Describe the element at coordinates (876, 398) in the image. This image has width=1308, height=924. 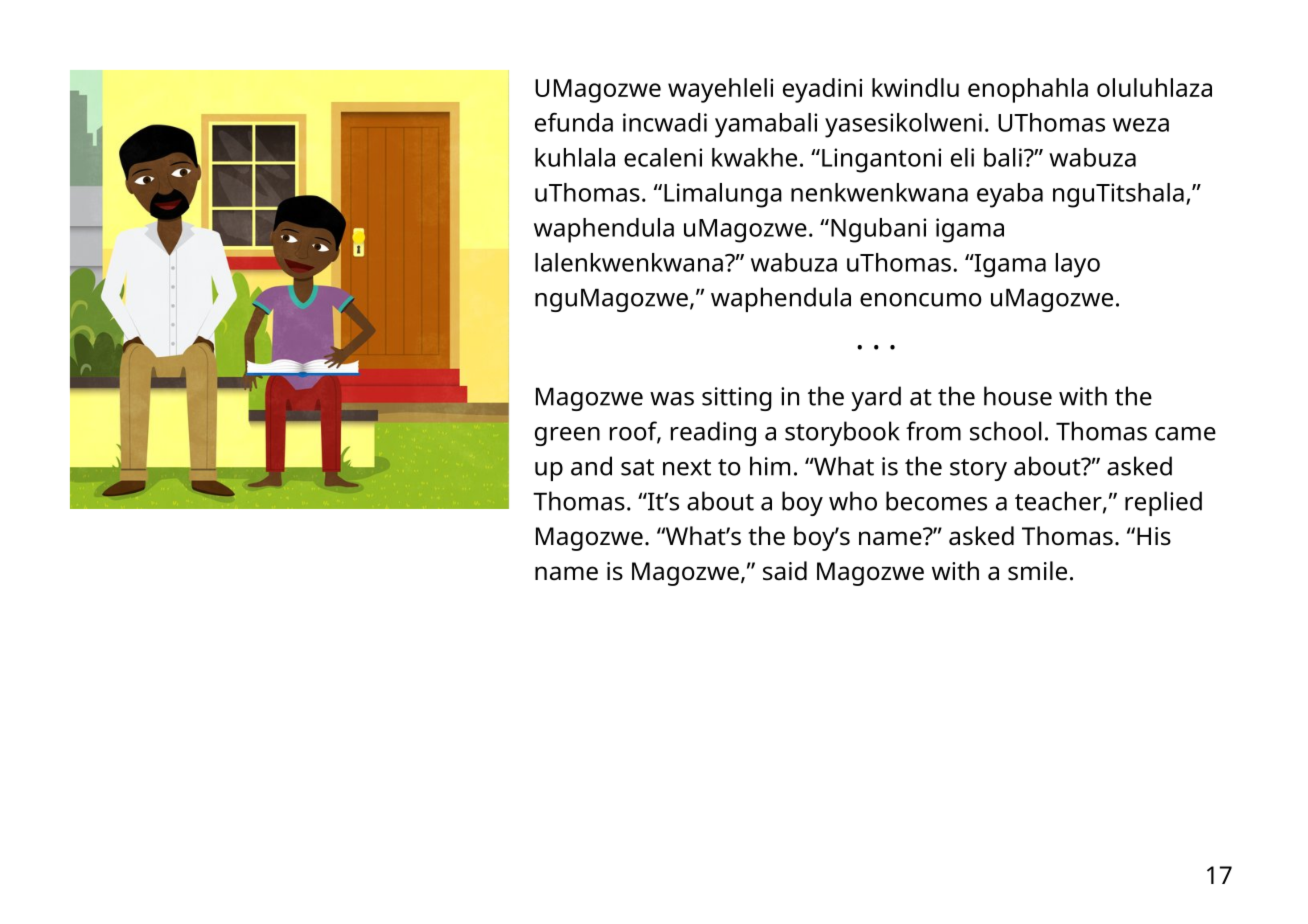
I see `yard` at that location.
